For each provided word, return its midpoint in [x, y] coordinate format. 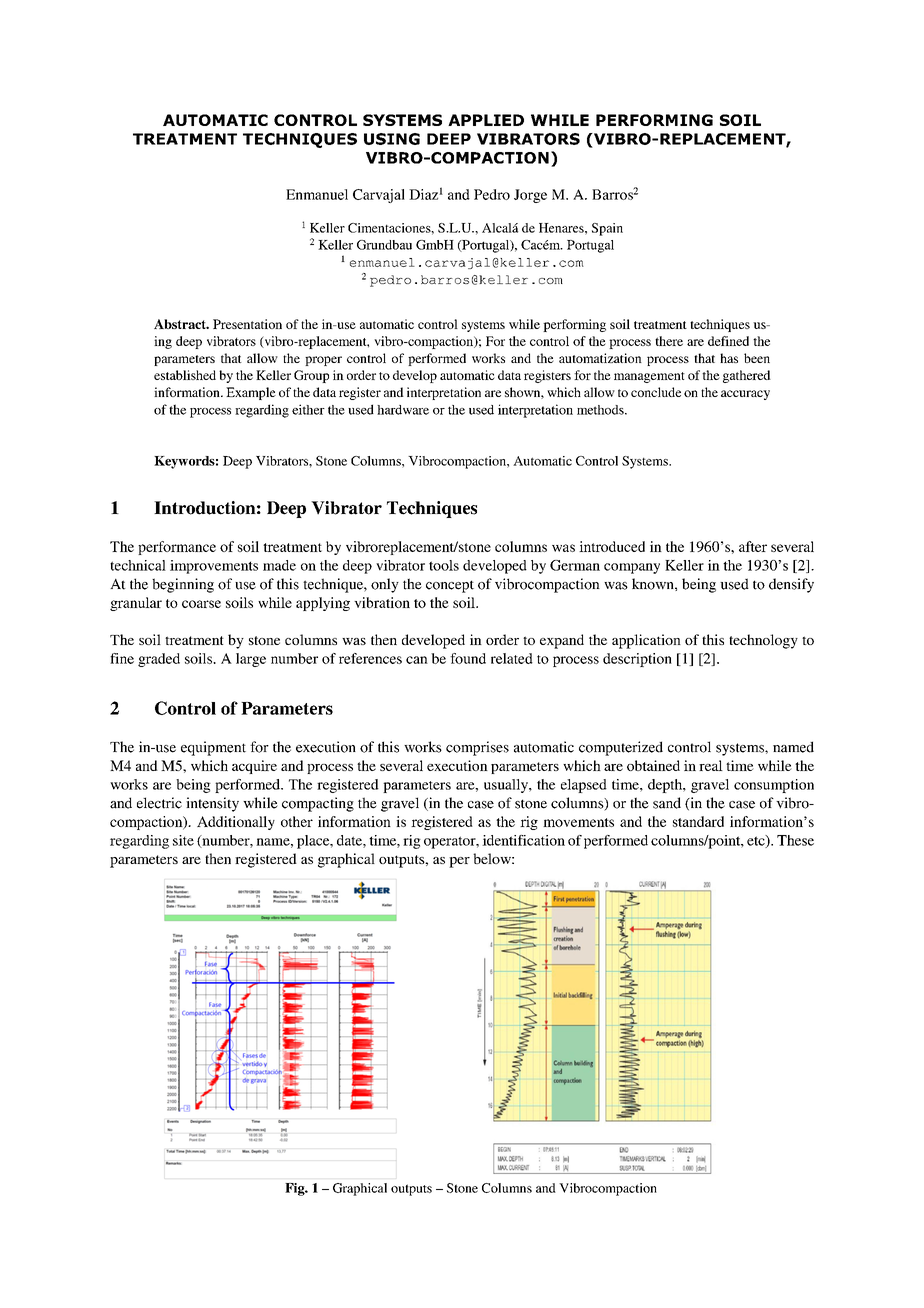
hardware [403, 410]
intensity [212, 804]
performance [177, 548]
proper [323, 361]
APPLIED [486, 120]
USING [392, 139]
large [251, 660]
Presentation [247, 324]
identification [523, 840]
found [468, 658]
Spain [607, 229]
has [729, 358]
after [753, 546]
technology [763, 641]
